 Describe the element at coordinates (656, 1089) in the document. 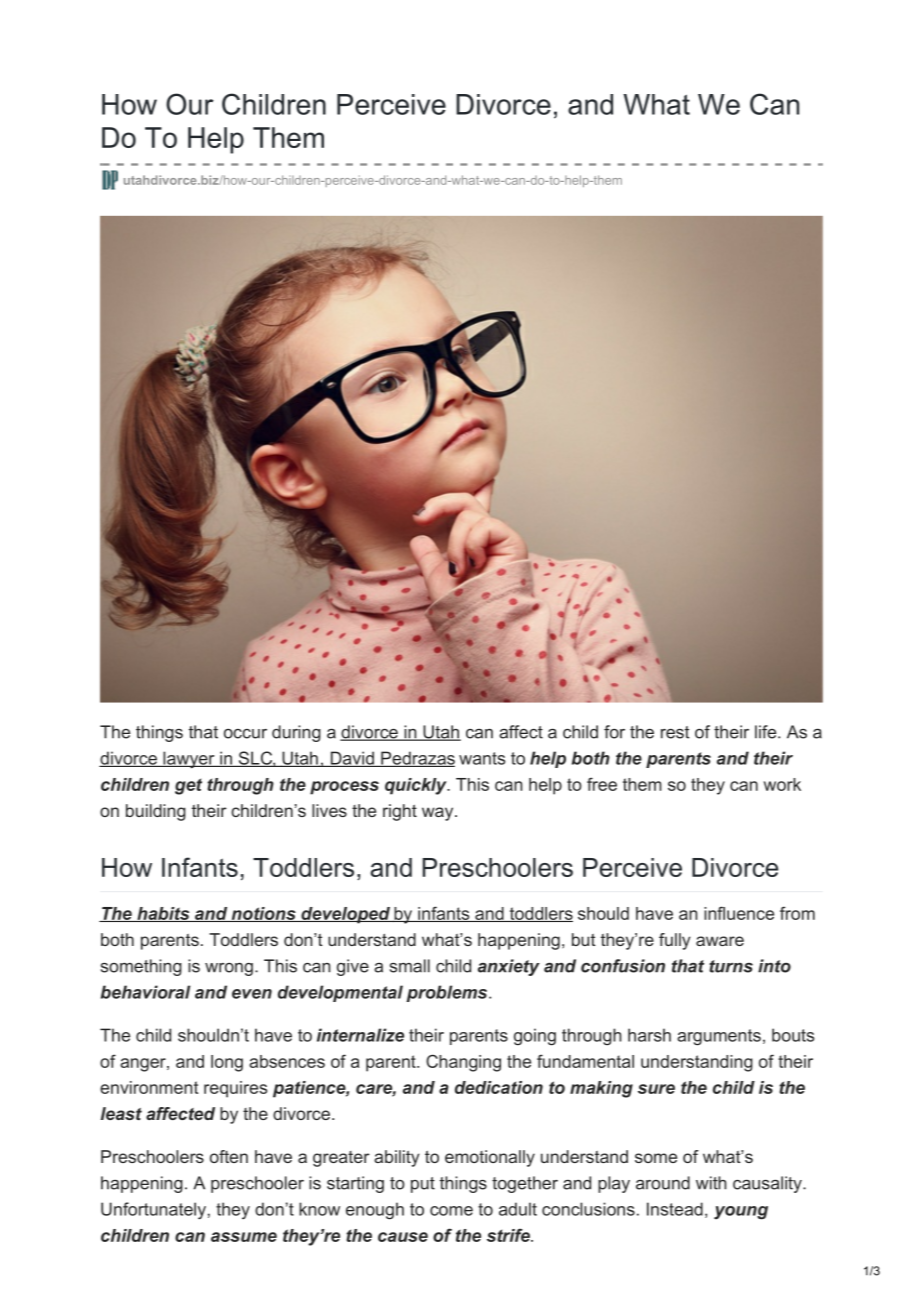

I see `sure` at that location.
